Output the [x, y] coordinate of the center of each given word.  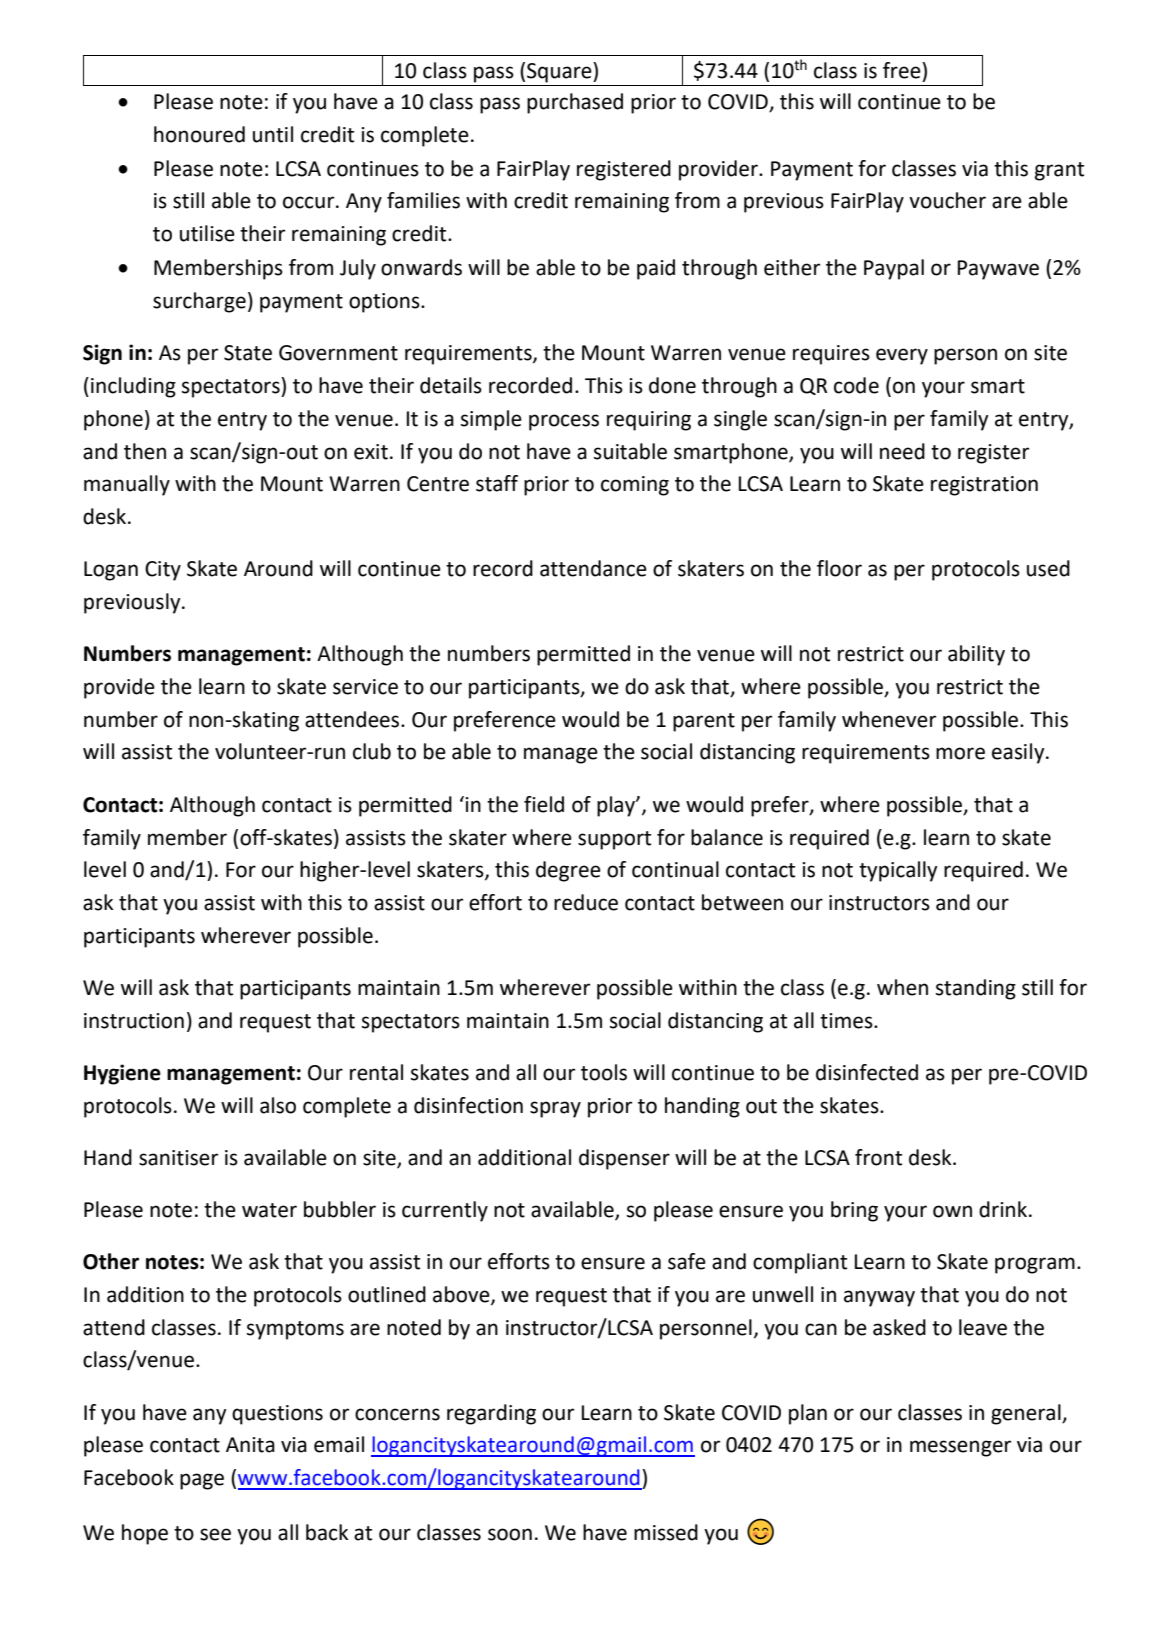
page [202, 1481]
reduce [586, 902]
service [365, 687]
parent [704, 722]
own [952, 1211]
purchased [575, 103]
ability [976, 655]
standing [976, 989]
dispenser [624, 1159]
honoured [199, 134]
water [269, 1210]
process [564, 422]
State [248, 353]
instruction [134, 1021]
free [903, 70]
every [902, 356]
